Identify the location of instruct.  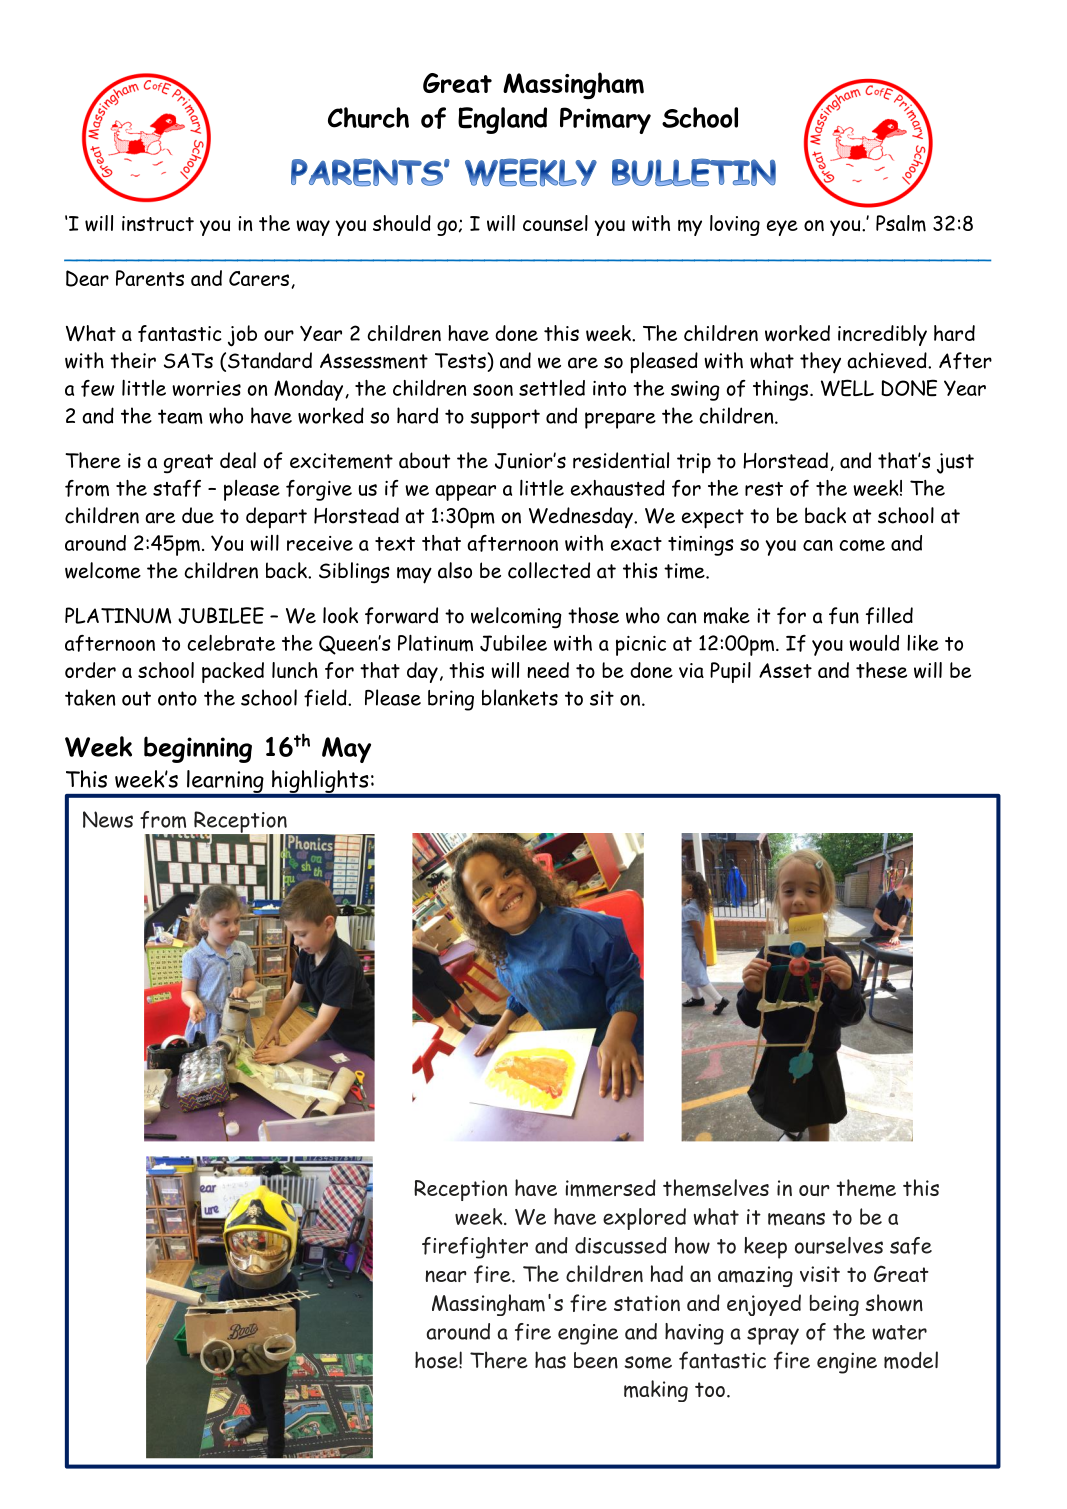
(158, 223).
